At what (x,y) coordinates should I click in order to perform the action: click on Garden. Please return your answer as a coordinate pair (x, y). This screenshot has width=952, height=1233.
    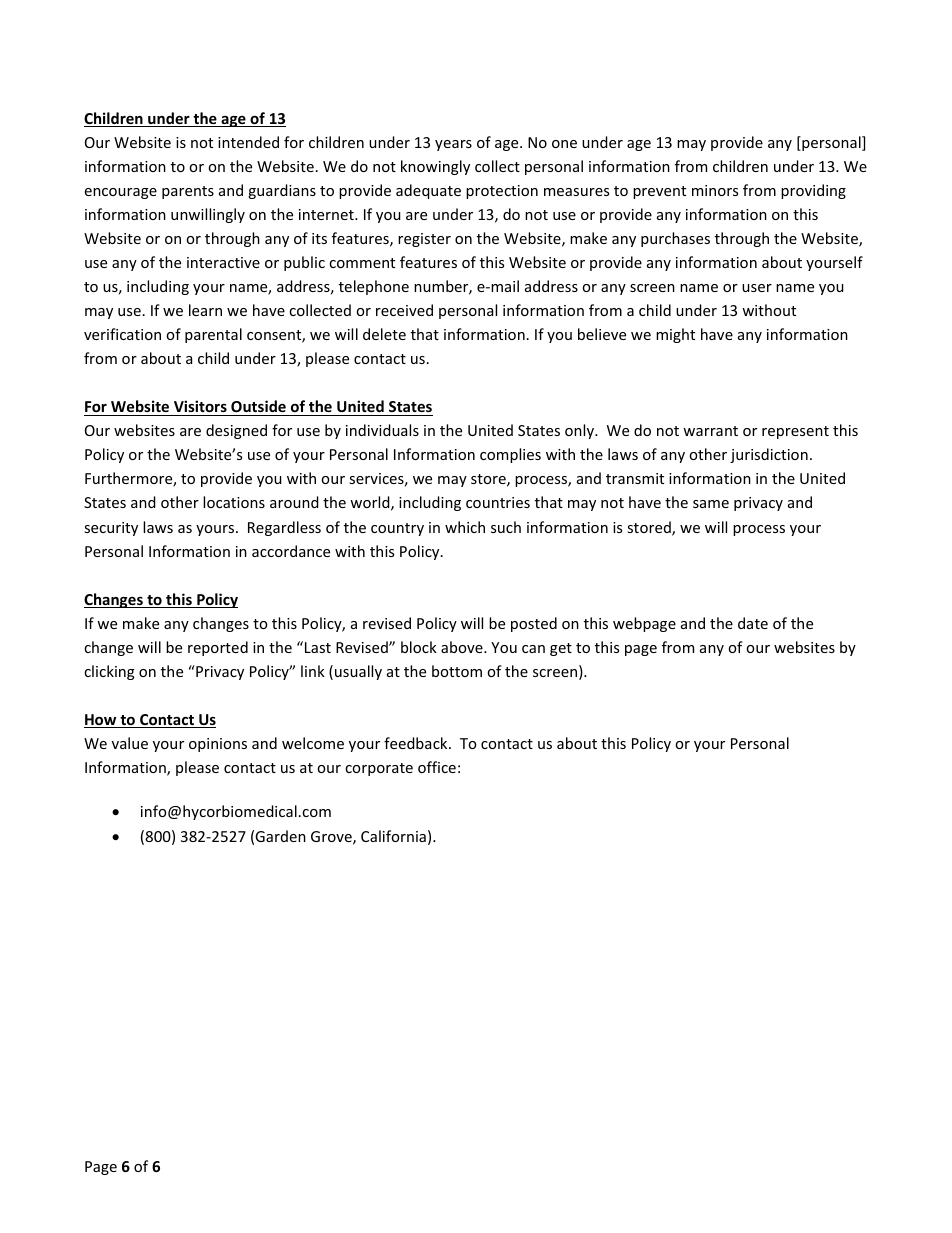
    Looking at the image, I should click on (280, 836).
